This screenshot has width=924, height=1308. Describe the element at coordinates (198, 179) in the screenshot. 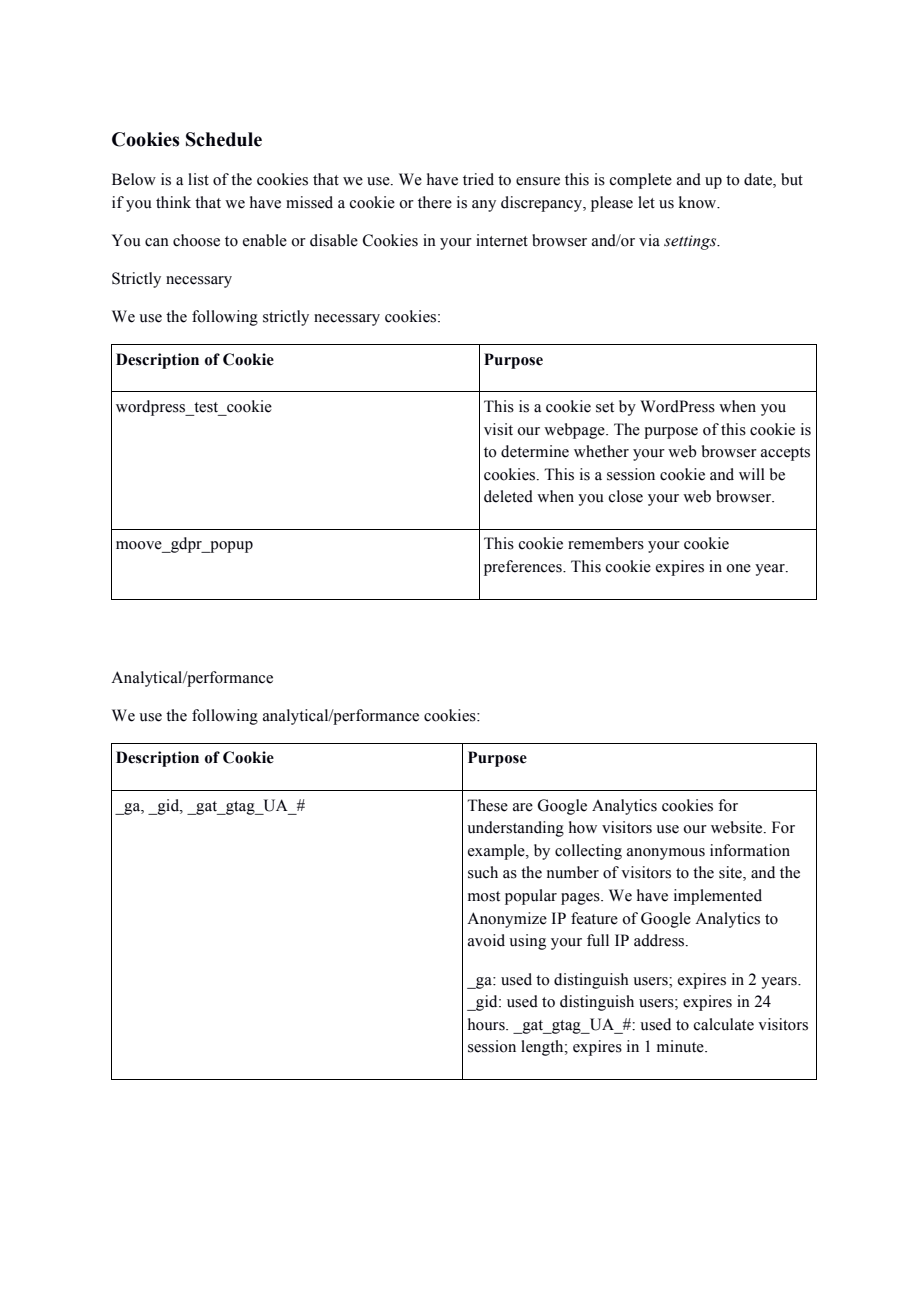

I see `list` at that location.
